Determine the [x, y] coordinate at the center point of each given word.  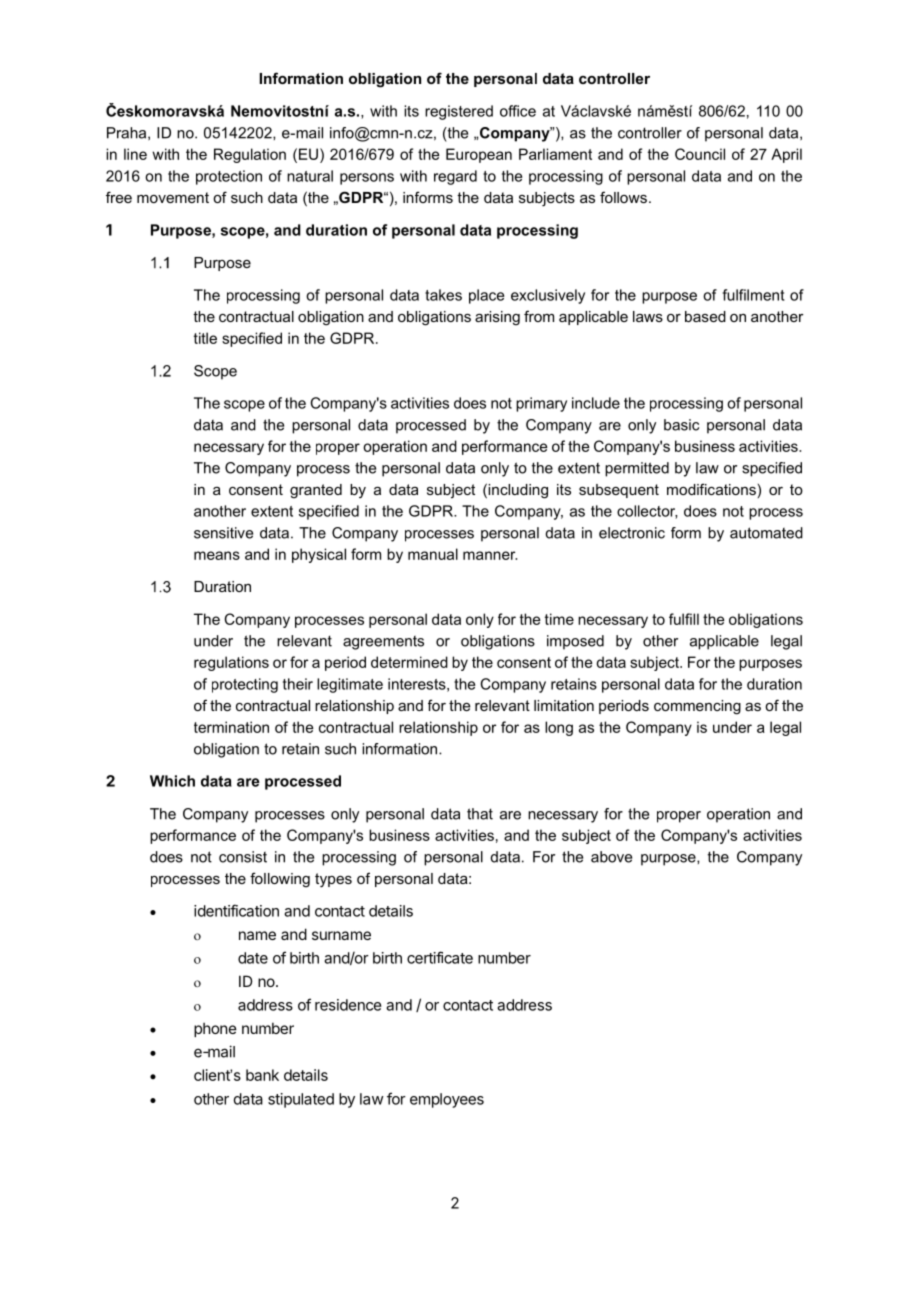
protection [229, 177]
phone [215, 1029]
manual [433, 554]
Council [700, 154]
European [479, 155]
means [217, 555]
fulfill [684, 619]
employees [447, 1100]
